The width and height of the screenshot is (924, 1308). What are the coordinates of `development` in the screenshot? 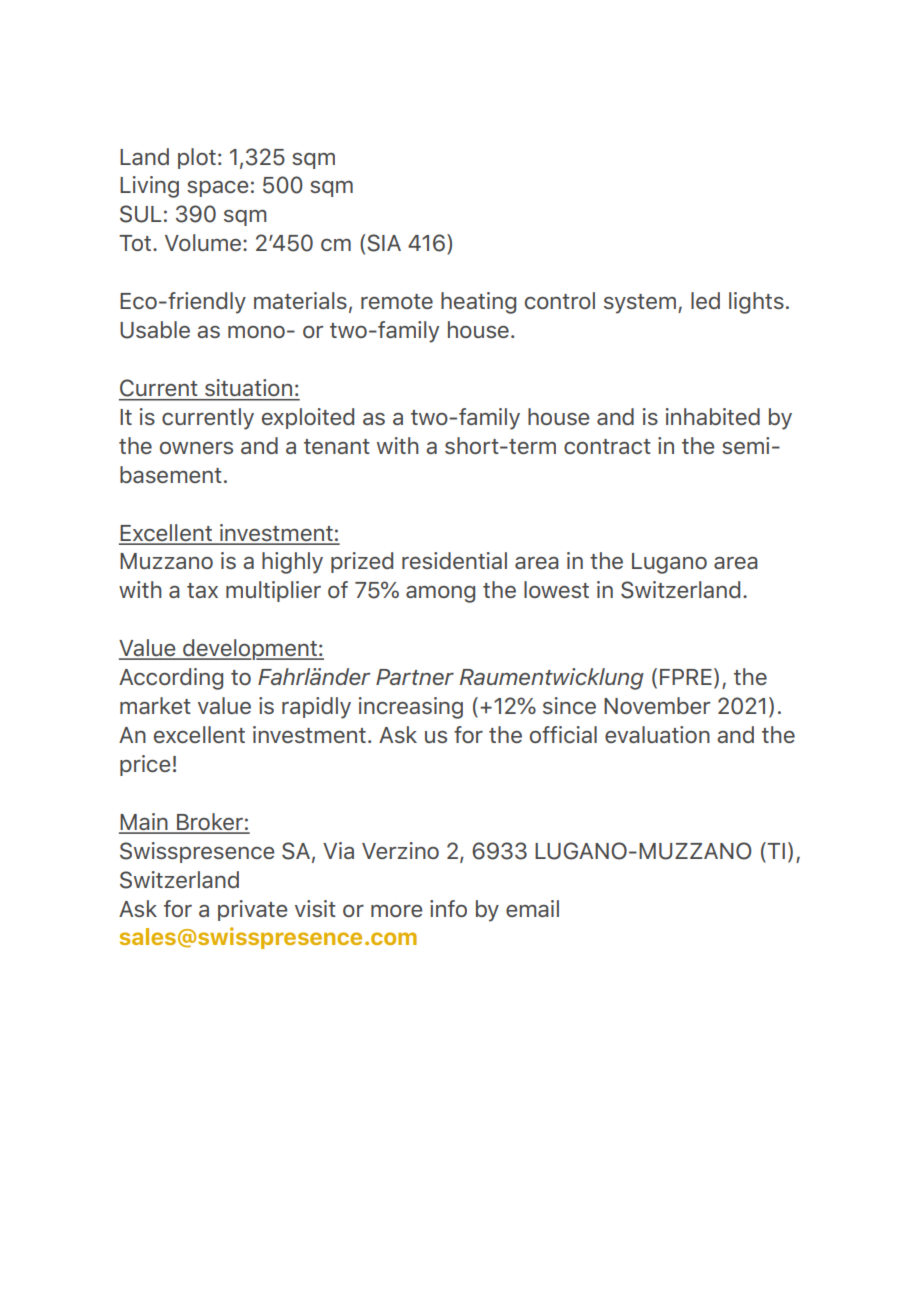 It's located at (250, 649).
